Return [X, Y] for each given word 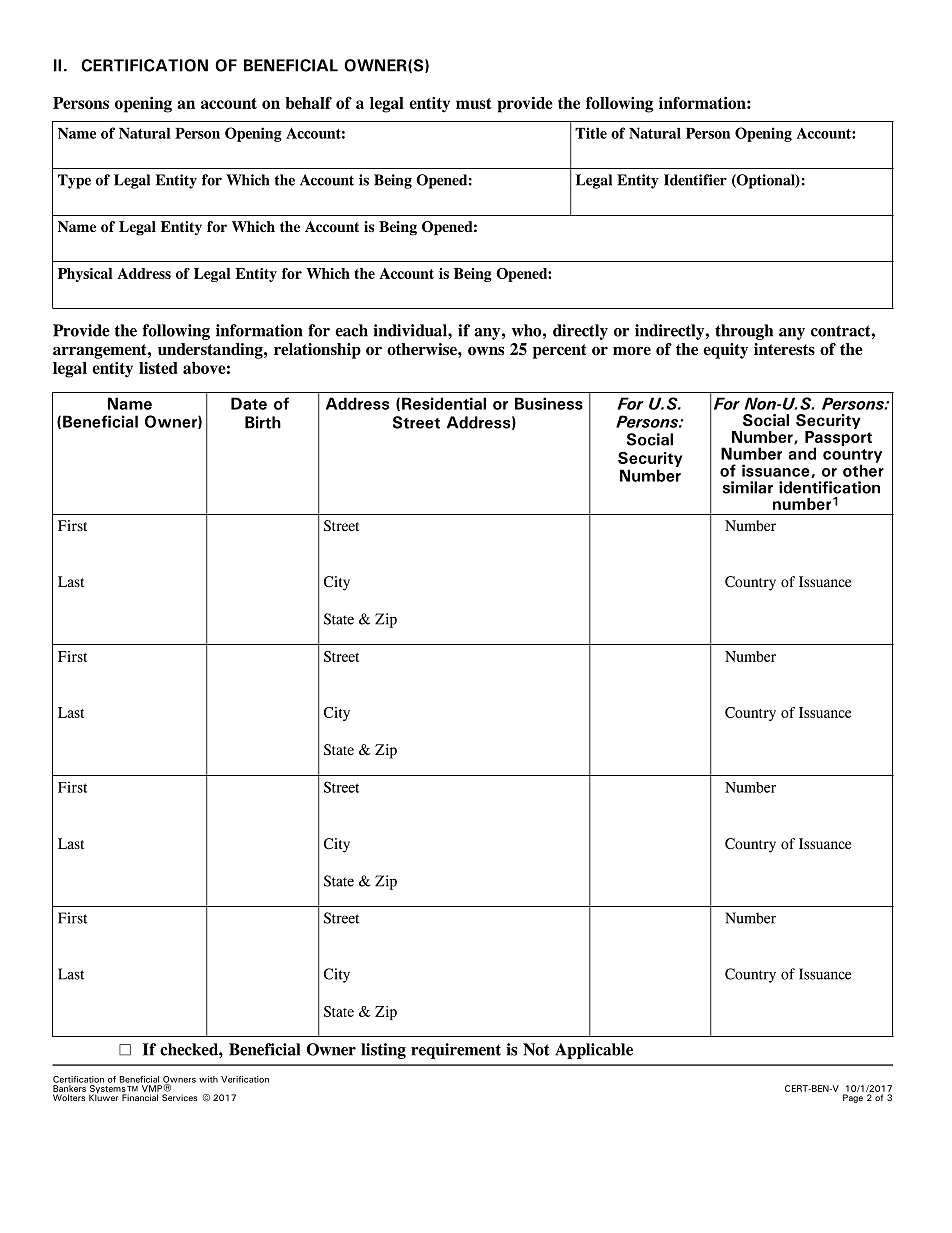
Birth [263, 422]
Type [74, 181]
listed [158, 368]
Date [249, 403]
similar [748, 487]
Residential [444, 403]
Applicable [594, 1051]
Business [549, 403]
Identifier [695, 180]
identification [829, 487]
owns [486, 351]
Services [179, 1097]
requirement [456, 1051]
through [744, 332]
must [474, 103]
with [208, 1079]
